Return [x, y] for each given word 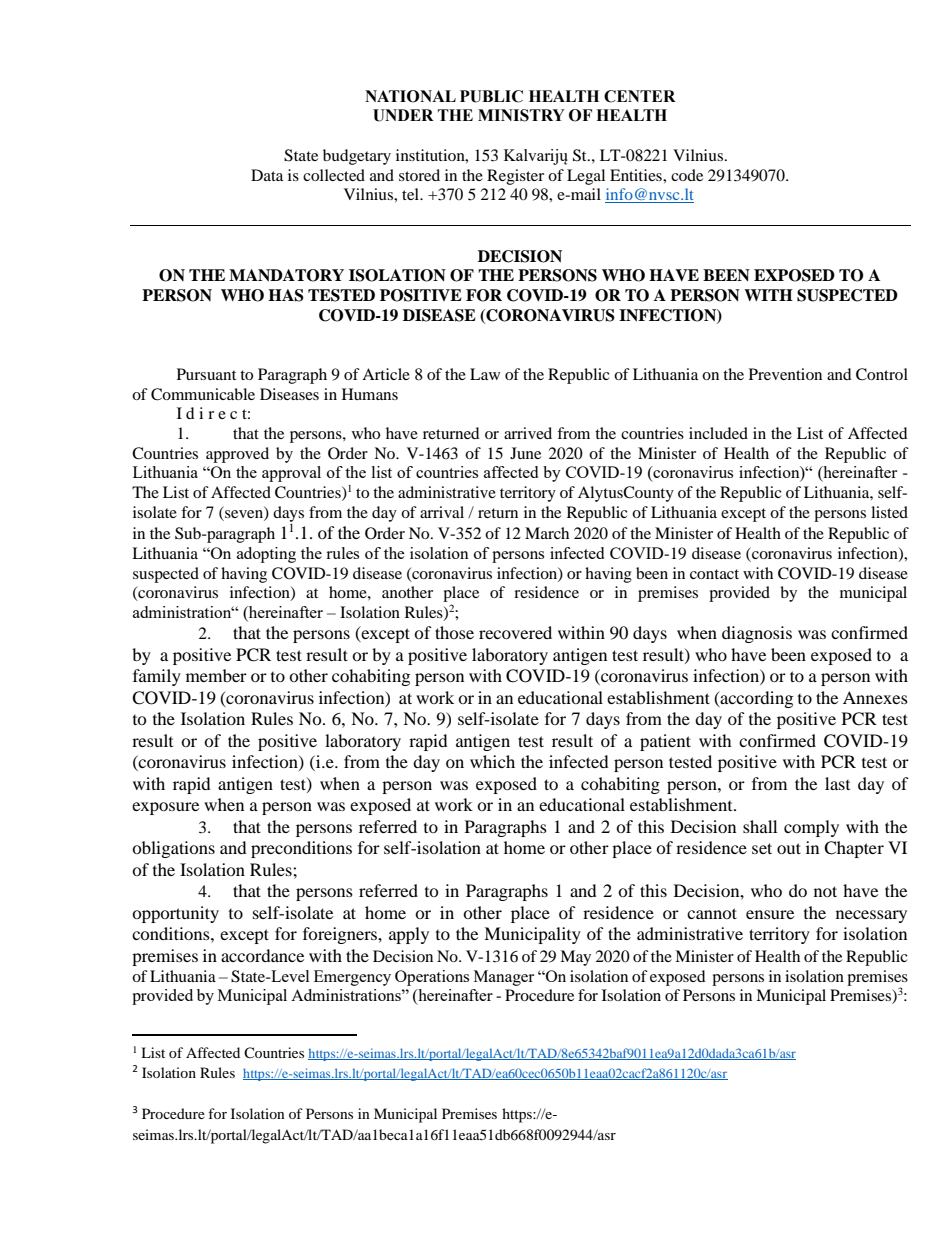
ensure [770, 914]
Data [267, 175]
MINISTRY [521, 115]
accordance [262, 955]
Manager [504, 978]
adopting [266, 555]
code [687, 175]
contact [714, 574]
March [547, 533]
